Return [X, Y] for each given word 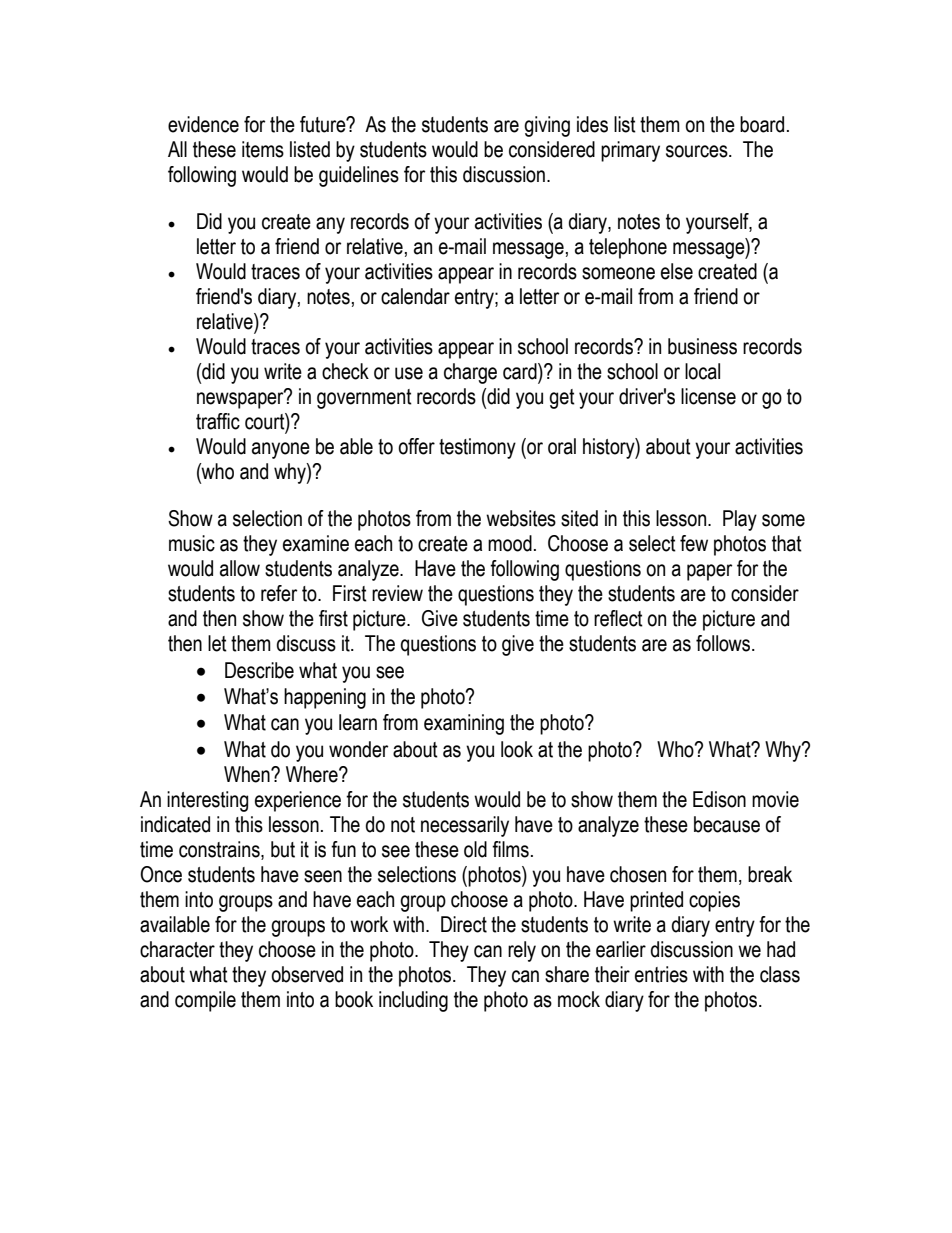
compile [205, 1001]
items [263, 149]
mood [510, 543]
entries [661, 974]
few [694, 543]
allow [240, 568]
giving [547, 126]
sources [698, 151]
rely [522, 951]
